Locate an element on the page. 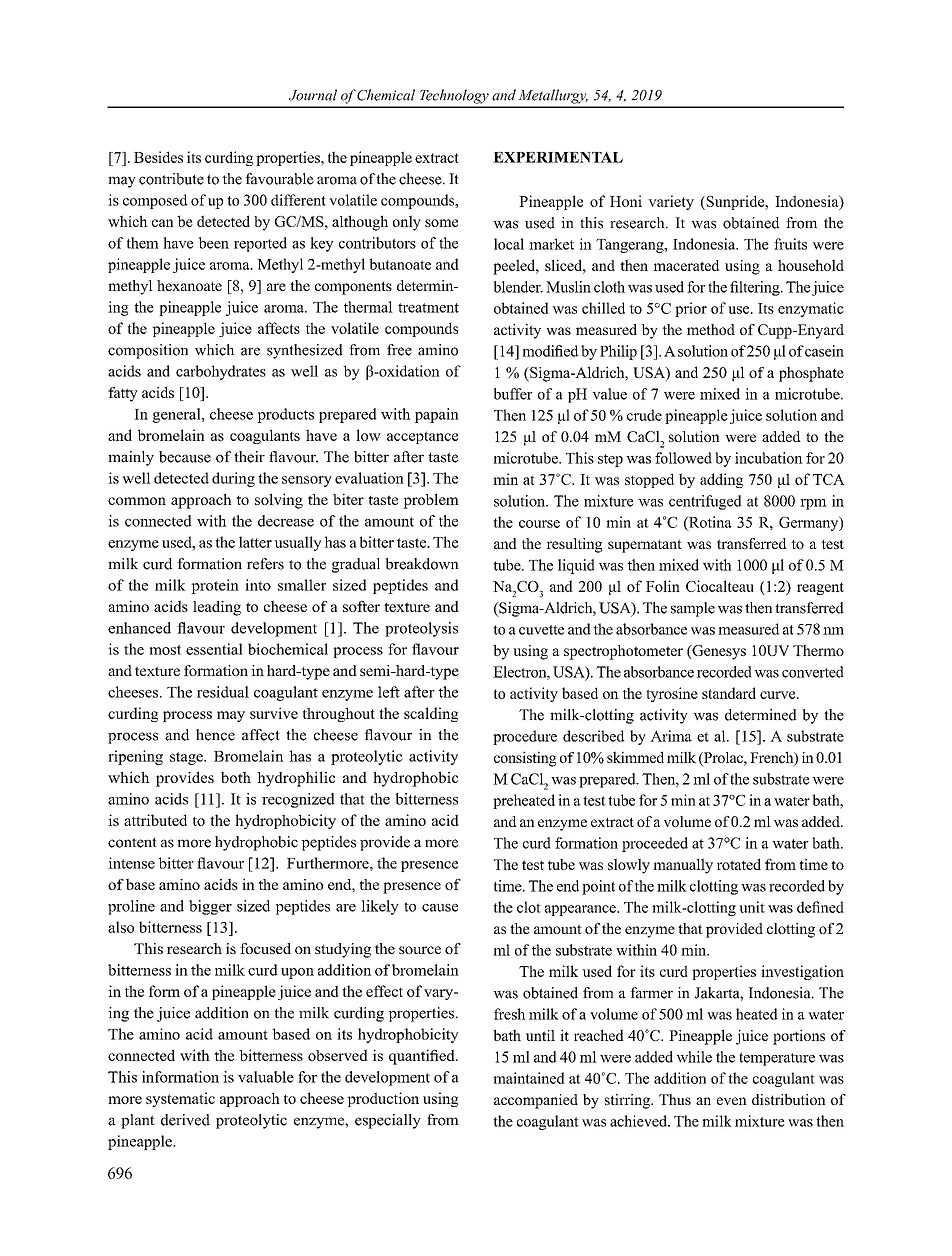 The height and width of the image is (1256, 952). Arima is located at coordinates (671, 736).
